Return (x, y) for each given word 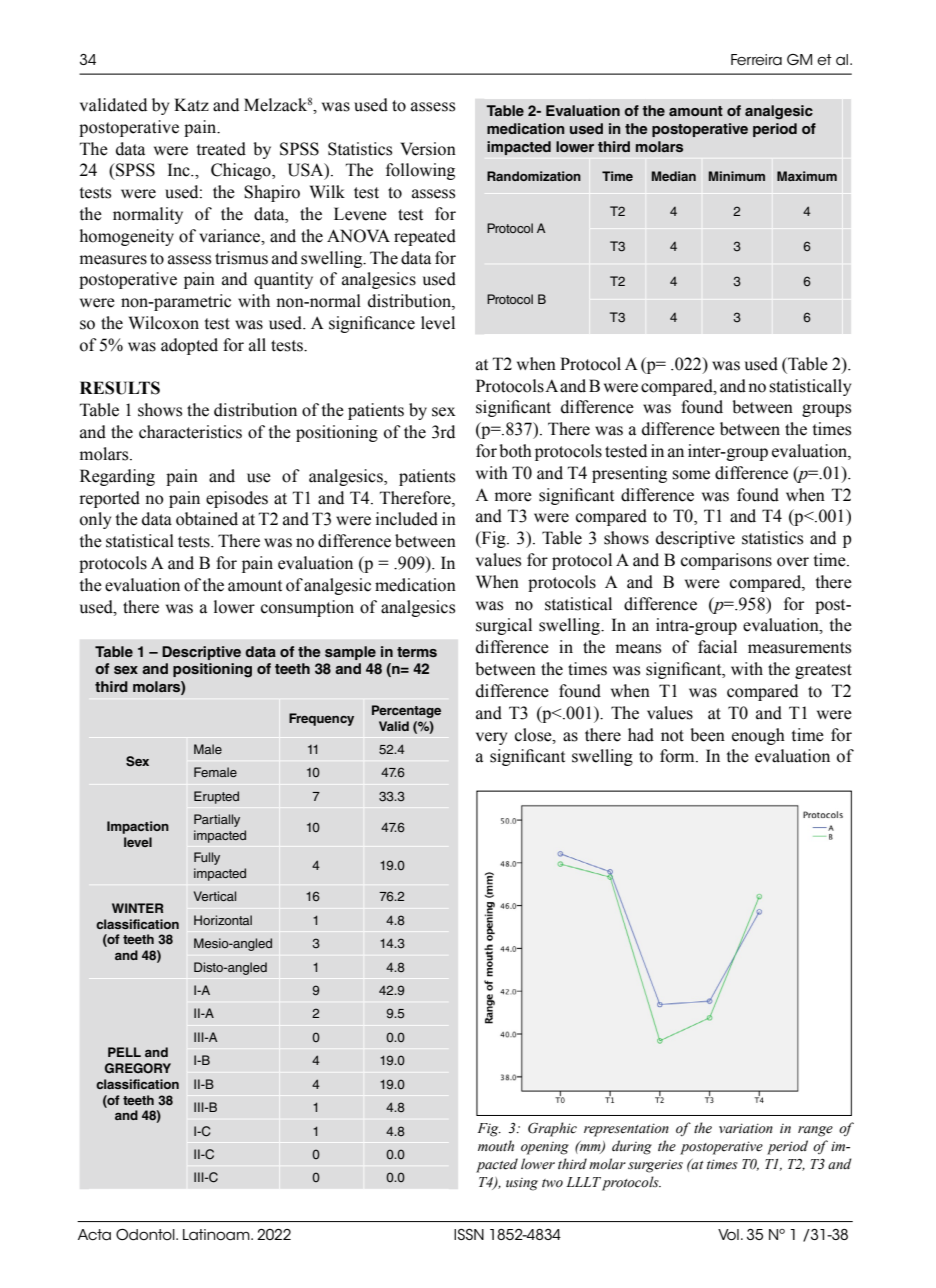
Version (428, 149)
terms (417, 652)
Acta (94, 1235)
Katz (191, 105)
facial (717, 647)
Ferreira (756, 60)
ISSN (469, 1234)
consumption (307, 608)
